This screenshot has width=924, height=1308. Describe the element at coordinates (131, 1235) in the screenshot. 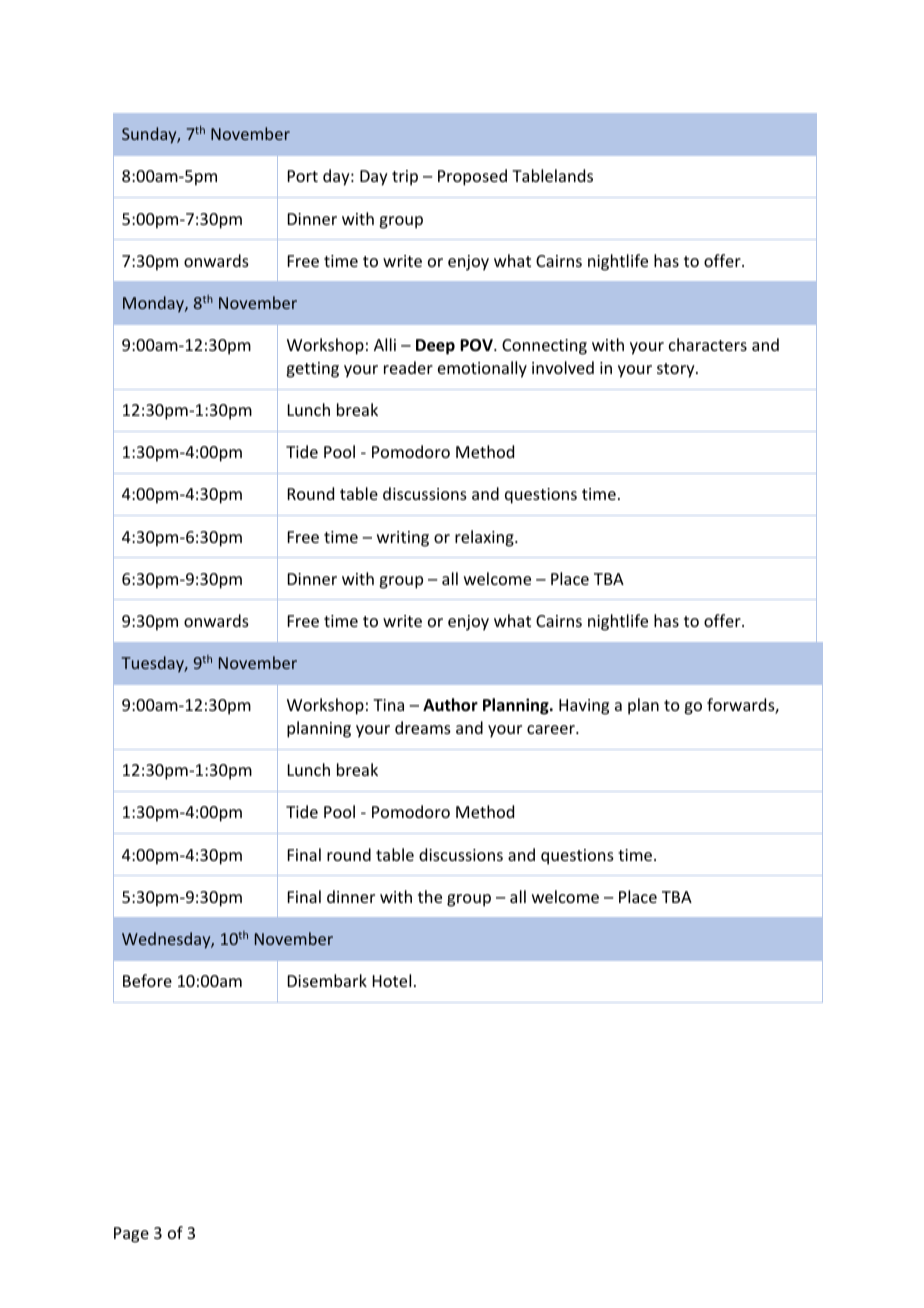

I see `Page` at that location.
